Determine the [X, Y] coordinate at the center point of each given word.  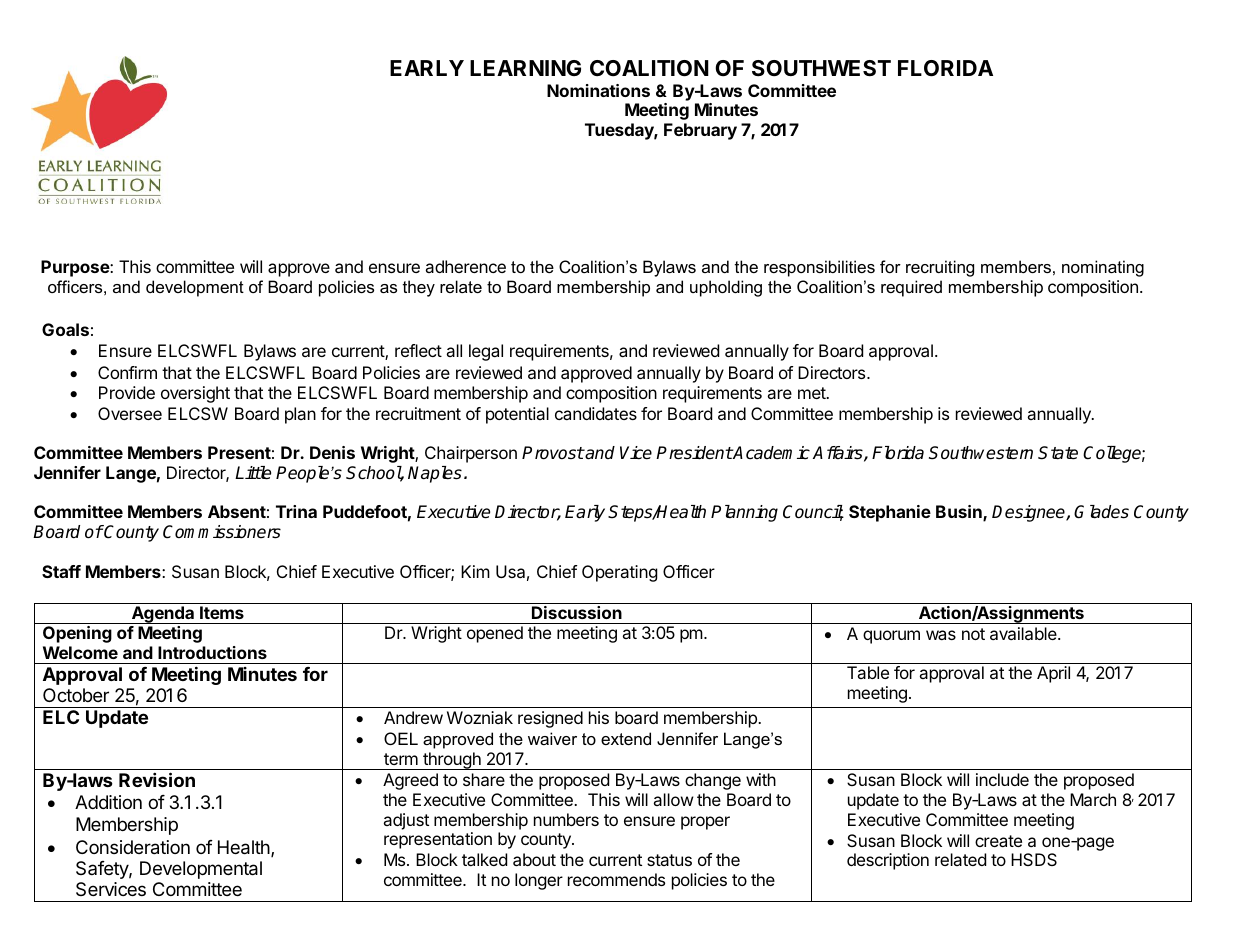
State [1058, 453]
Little [253, 473]
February [700, 131]
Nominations [598, 90]
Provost [553, 453]
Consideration [133, 847]
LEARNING [525, 68]
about [534, 859]
